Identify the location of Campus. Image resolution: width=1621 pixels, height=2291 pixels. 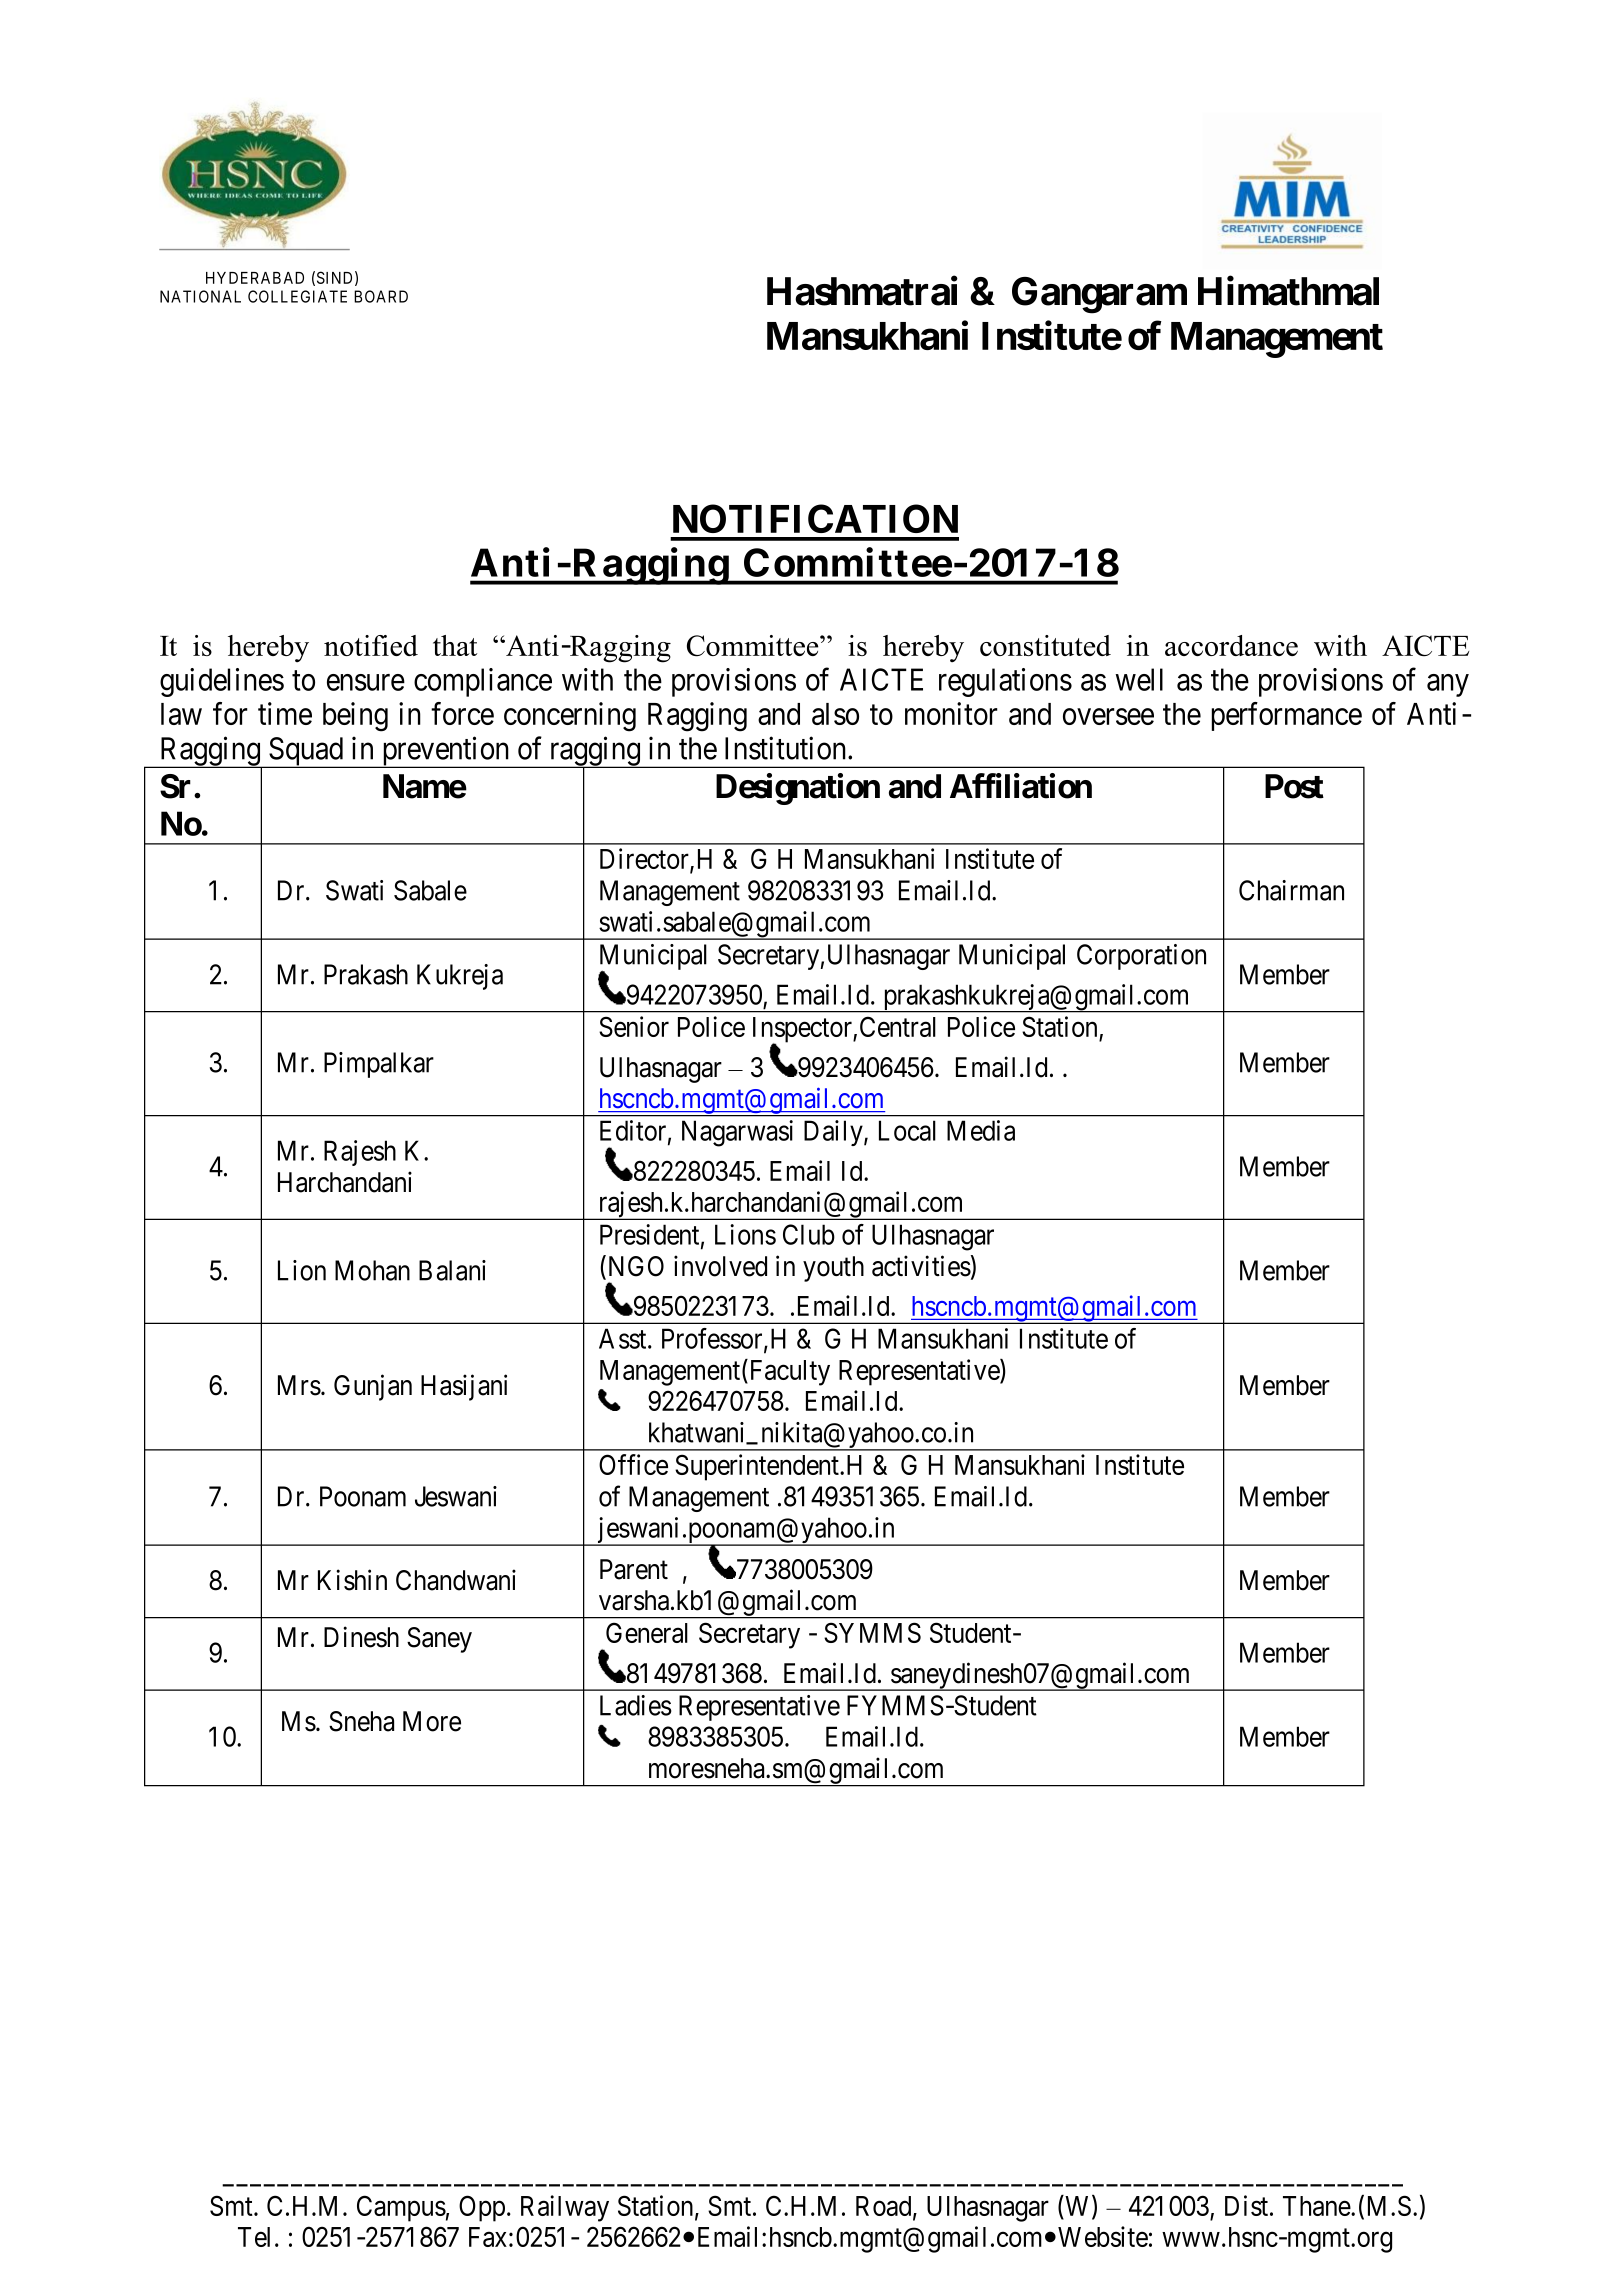
(401, 2208).
